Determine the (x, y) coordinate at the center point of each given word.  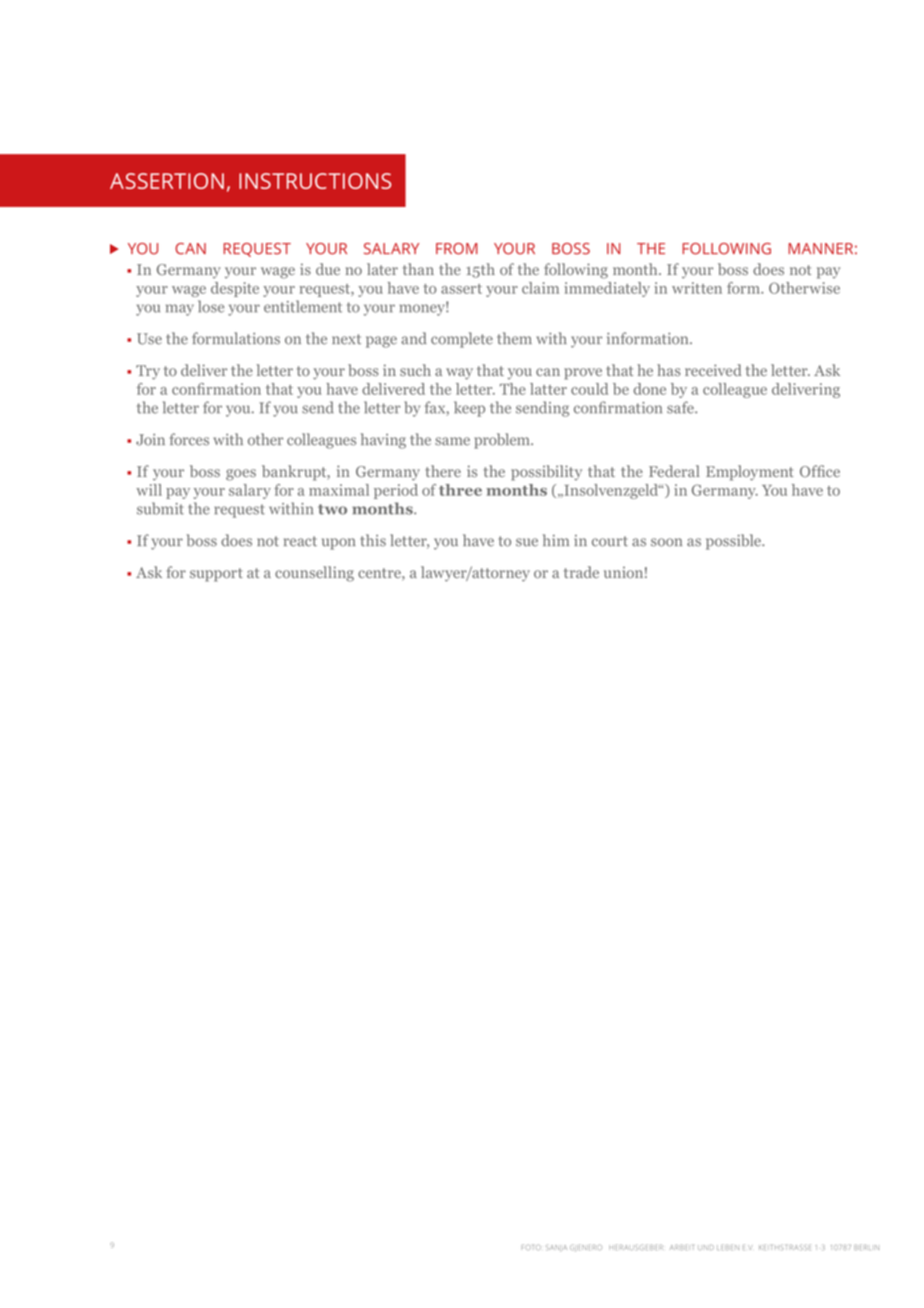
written (697, 288)
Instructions (315, 181)
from (457, 249)
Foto (531, 1247)
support (216, 575)
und (706, 1247)
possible (734, 542)
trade (581, 572)
